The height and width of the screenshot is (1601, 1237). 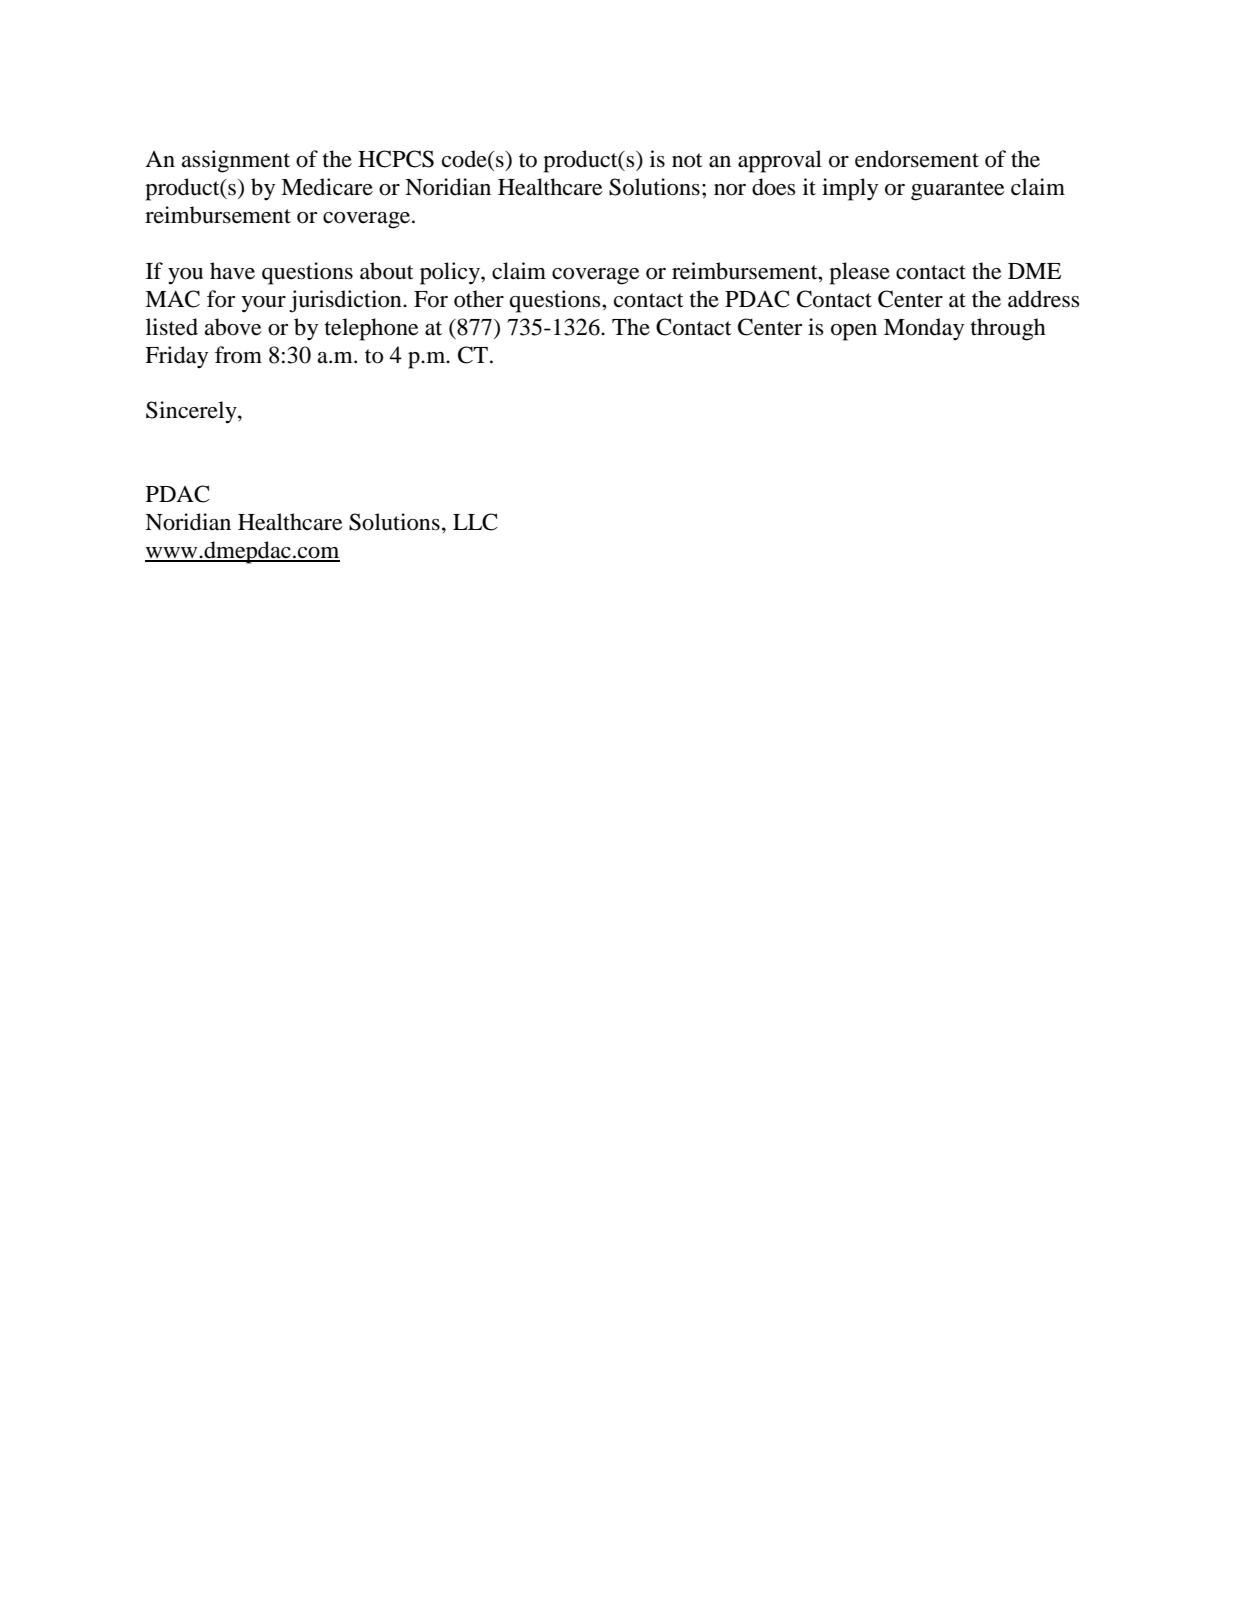 What do you see at coordinates (232, 271) in the screenshot?
I see `have` at bounding box center [232, 271].
